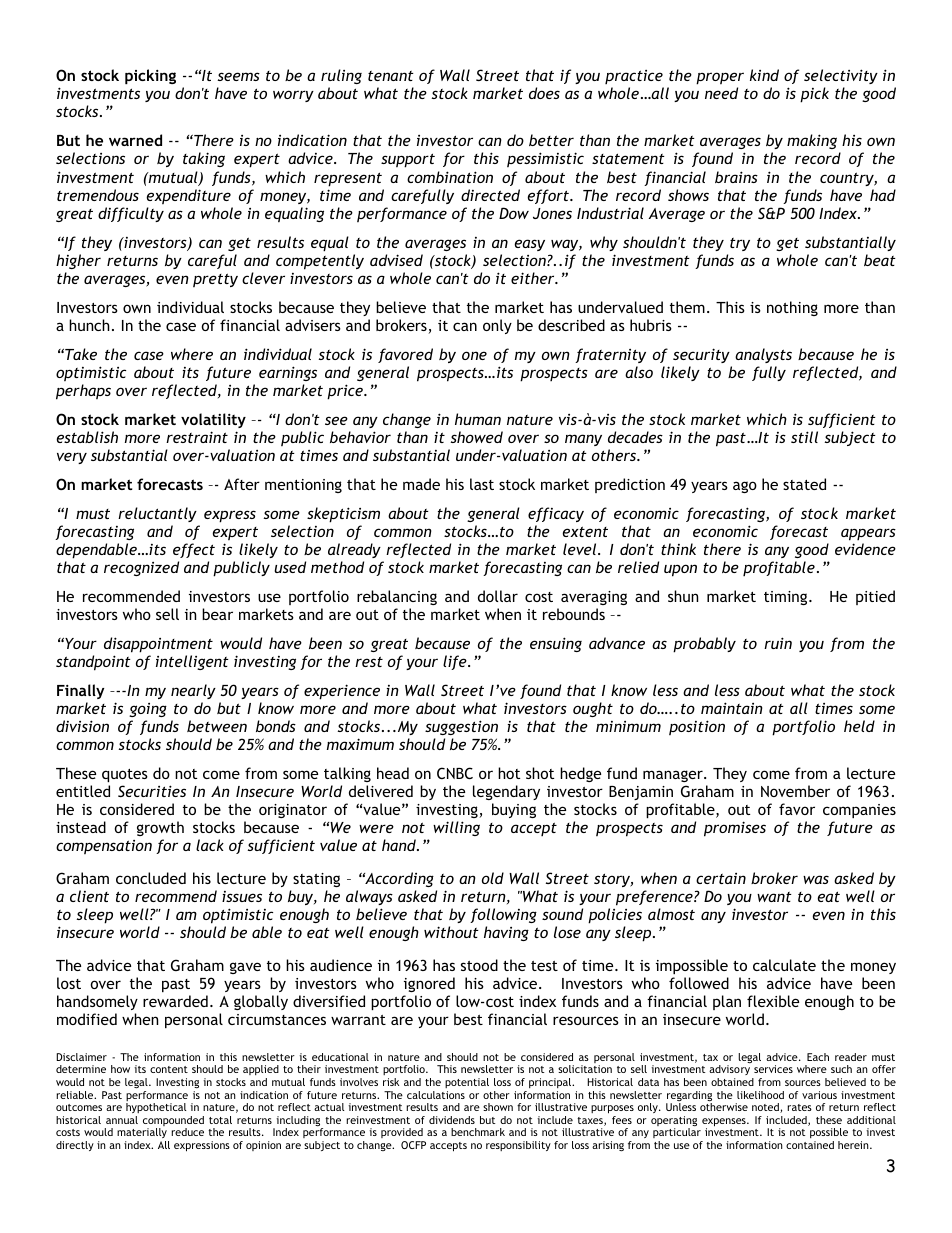  Describe the element at coordinates (787, 598) in the screenshot. I see `timing` at that location.
